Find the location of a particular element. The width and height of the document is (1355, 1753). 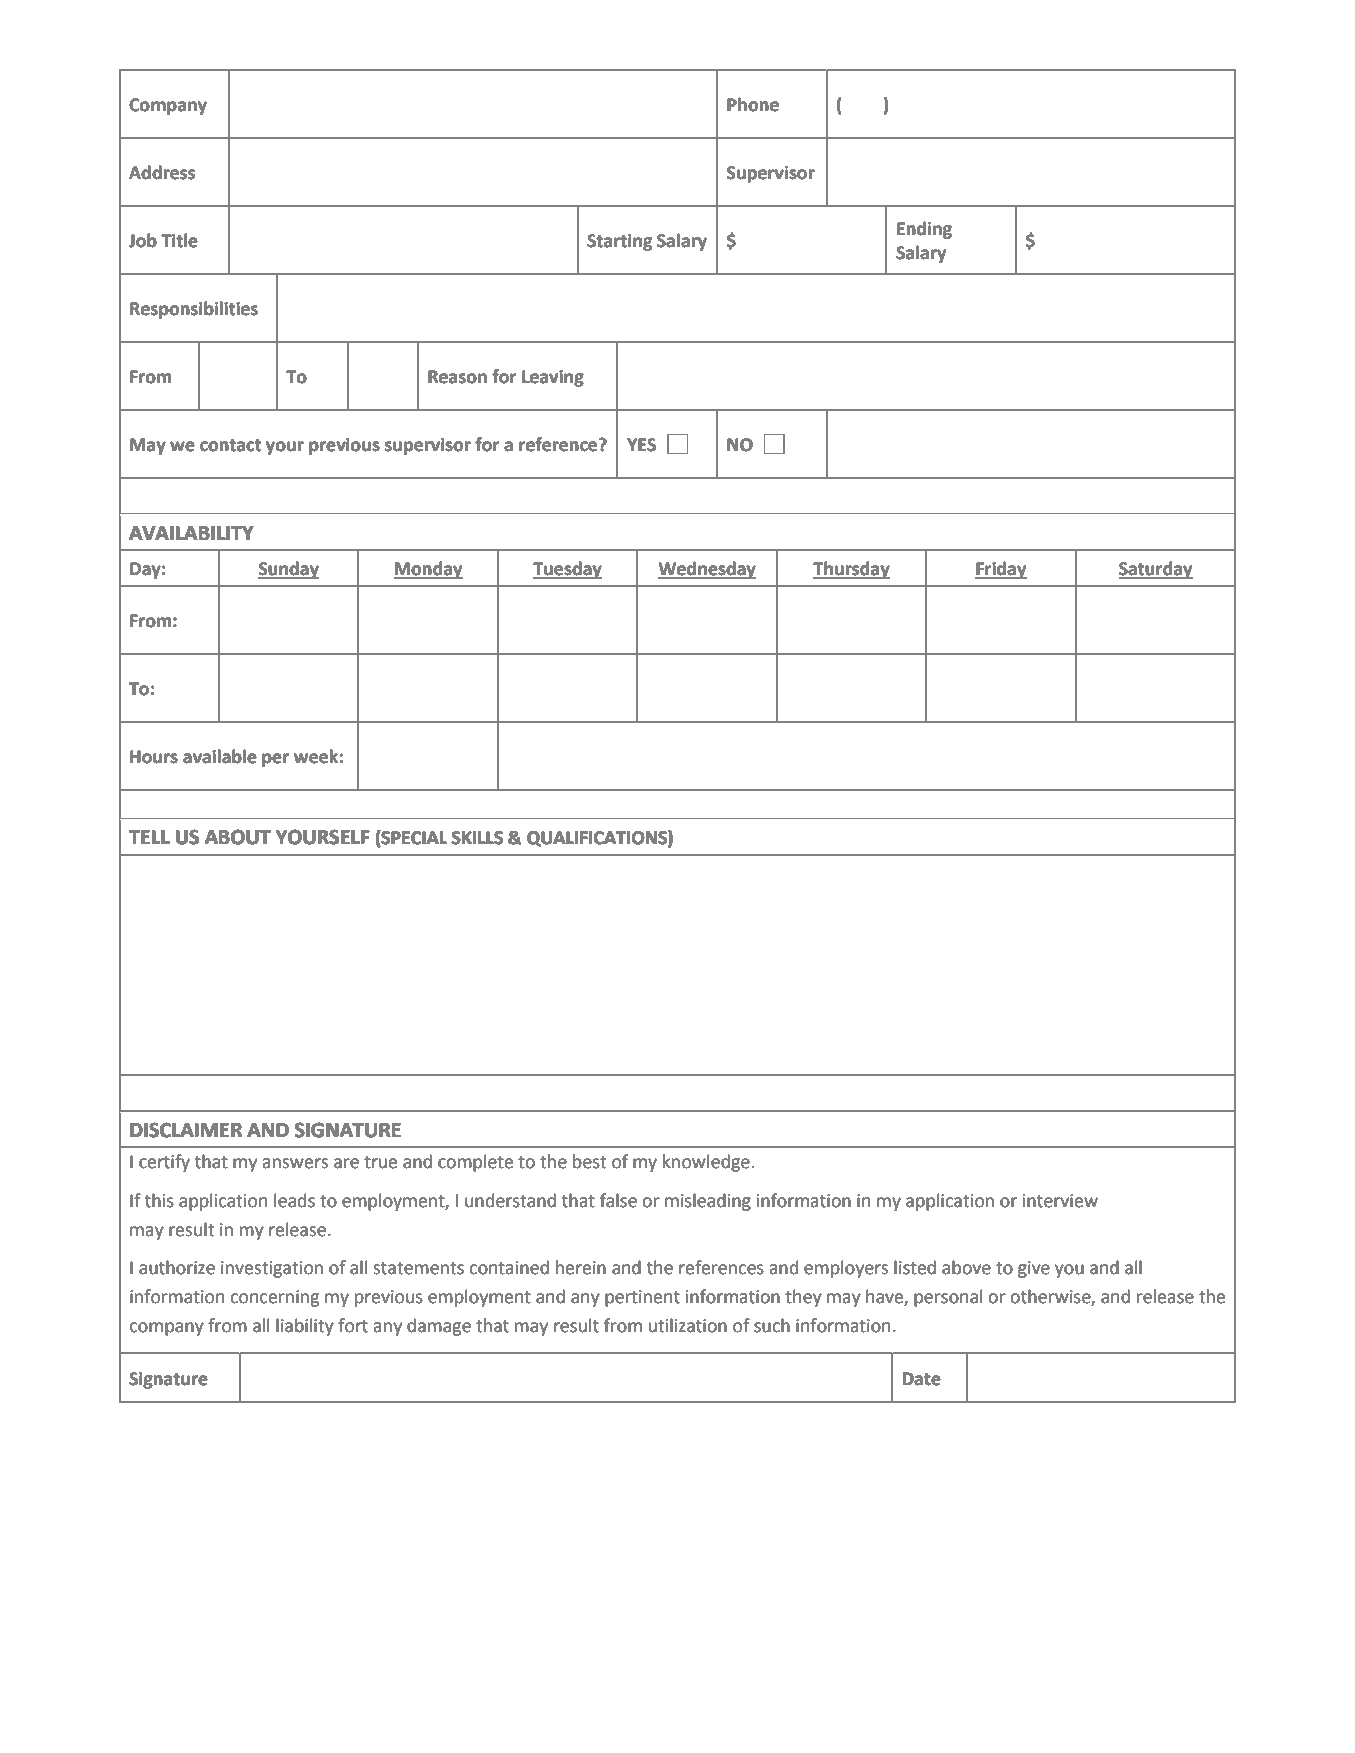

liability is located at coordinates (305, 1327).
